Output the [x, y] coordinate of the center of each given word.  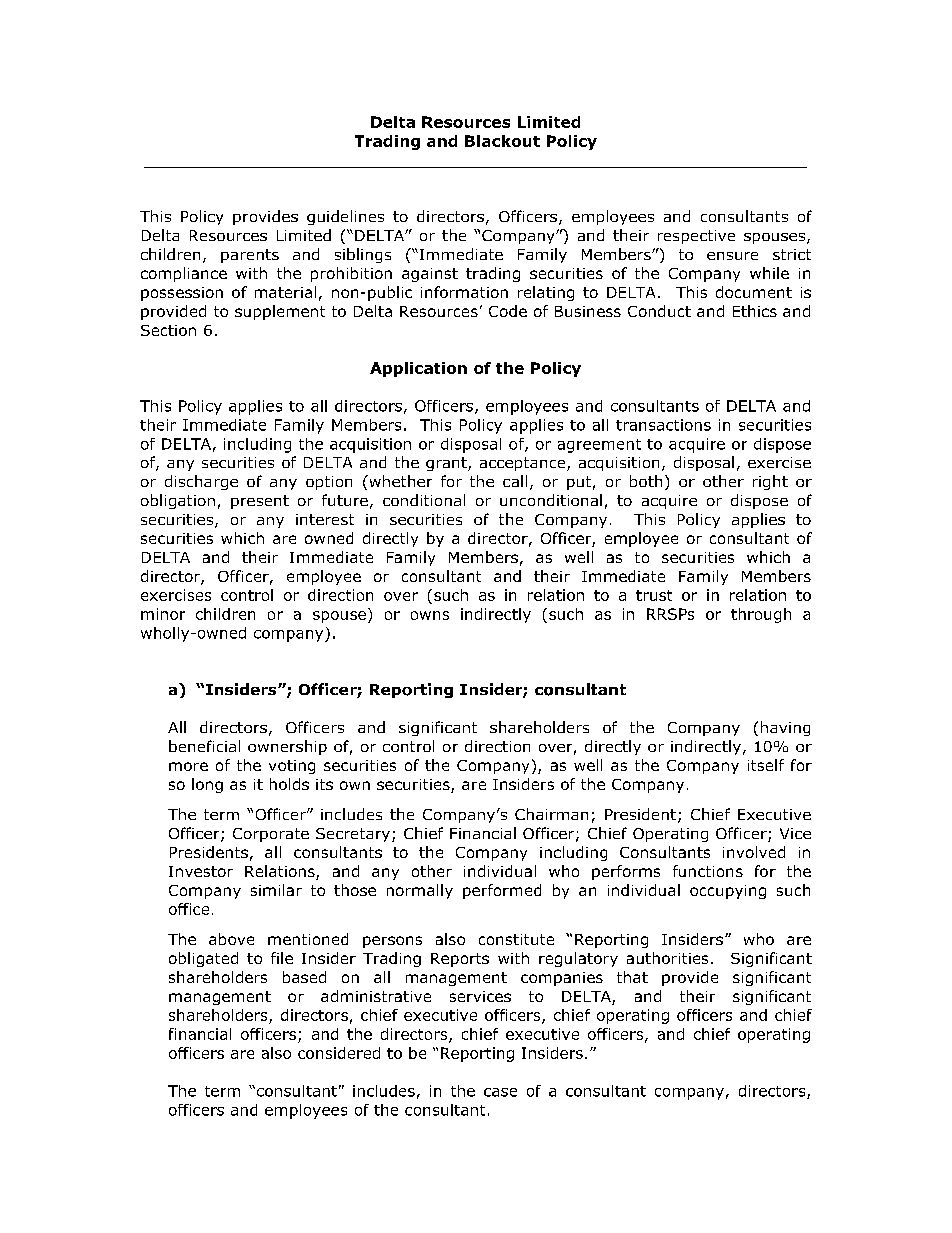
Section [168, 330]
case [500, 1092]
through [761, 615]
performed [502, 891]
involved [754, 852]
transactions [663, 425]
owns [430, 615]
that [632, 977]
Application [418, 369]
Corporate [271, 835]
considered [339, 1053]
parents [250, 256]
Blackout [502, 141]
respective [696, 237]
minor [163, 614]
